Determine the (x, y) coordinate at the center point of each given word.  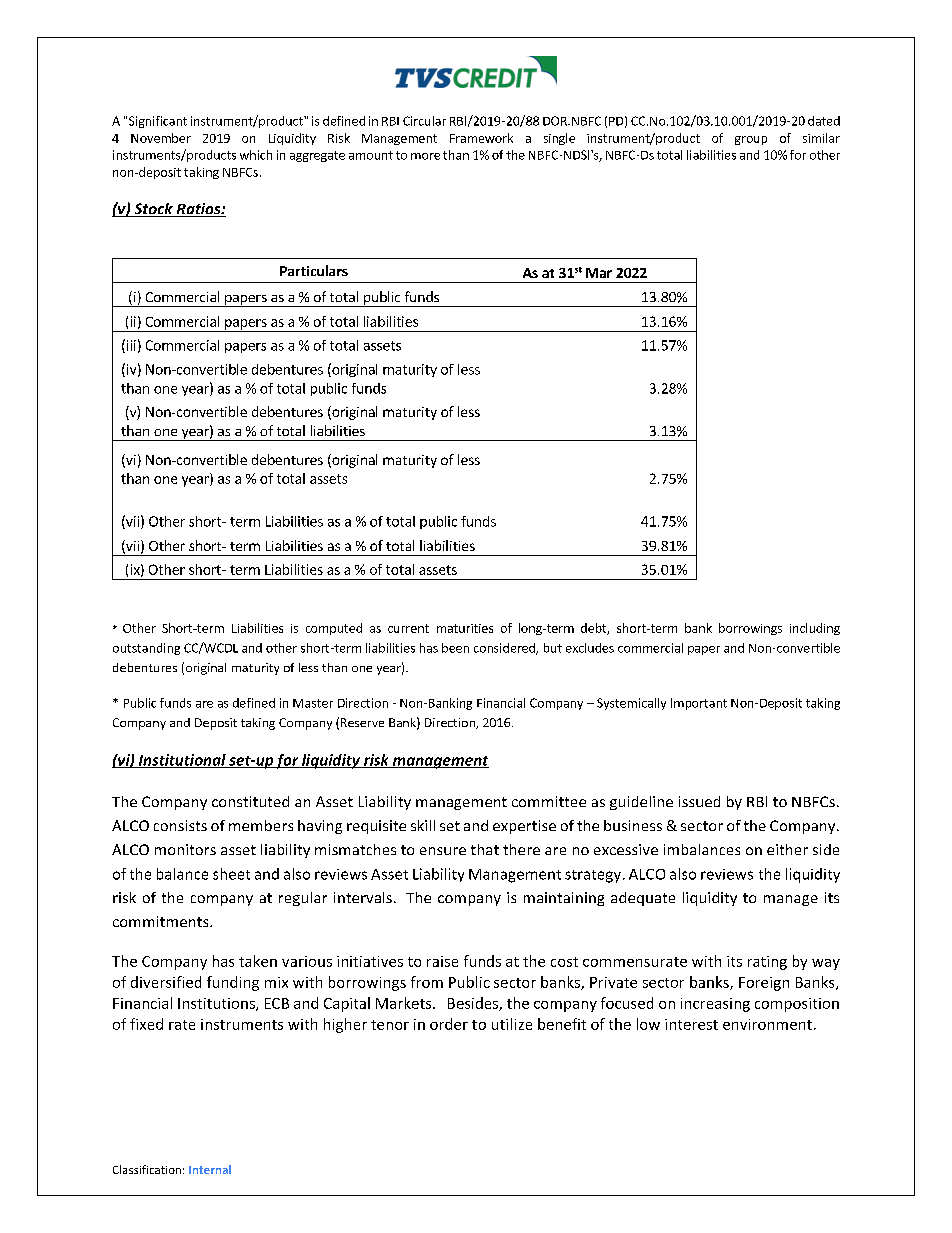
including (815, 629)
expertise (524, 827)
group (751, 140)
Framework (481, 138)
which (256, 155)
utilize (512, 1024)
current (408, 628)
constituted (250, 801)
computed (334, 629)
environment (769, 1024)
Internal (210, 1169)
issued (699, 801)
